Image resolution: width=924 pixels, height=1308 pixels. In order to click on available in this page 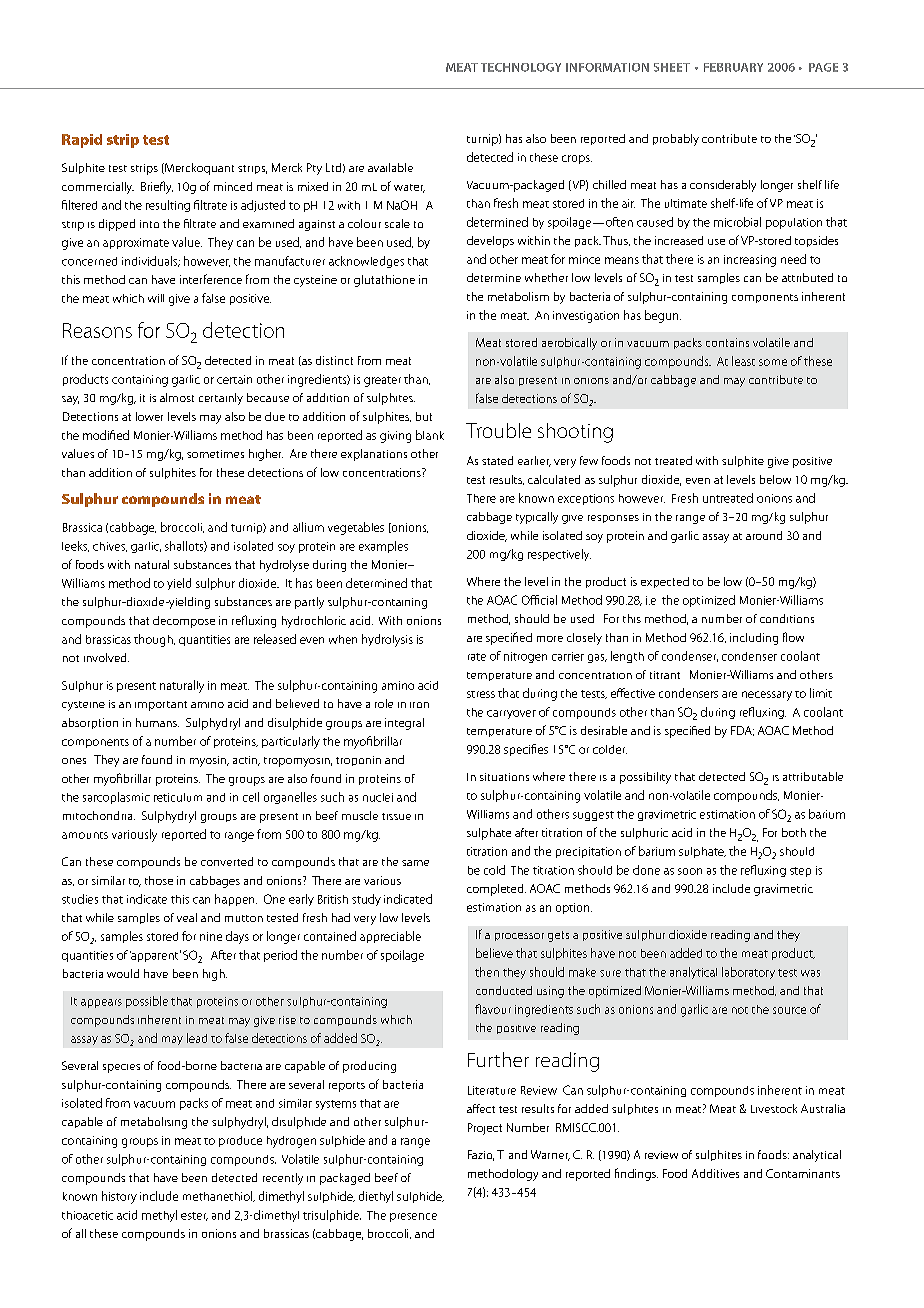, I will do `click(390, 167)`.
